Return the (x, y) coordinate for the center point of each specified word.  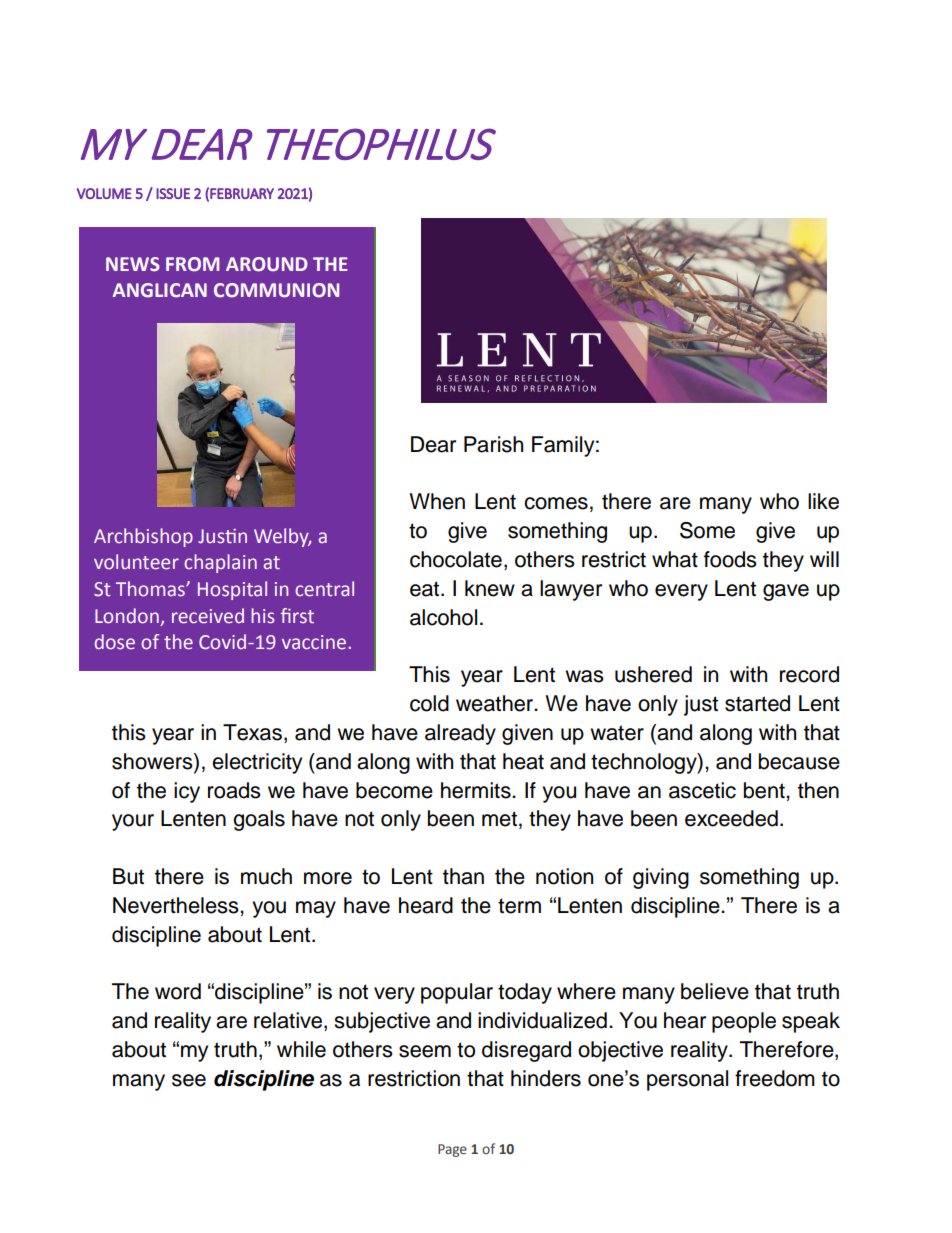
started (757, 703)
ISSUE (173, 193)
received (208, 616)
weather (496, 703)
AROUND (267, 264)
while (301, 1049)
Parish (493, 444)
